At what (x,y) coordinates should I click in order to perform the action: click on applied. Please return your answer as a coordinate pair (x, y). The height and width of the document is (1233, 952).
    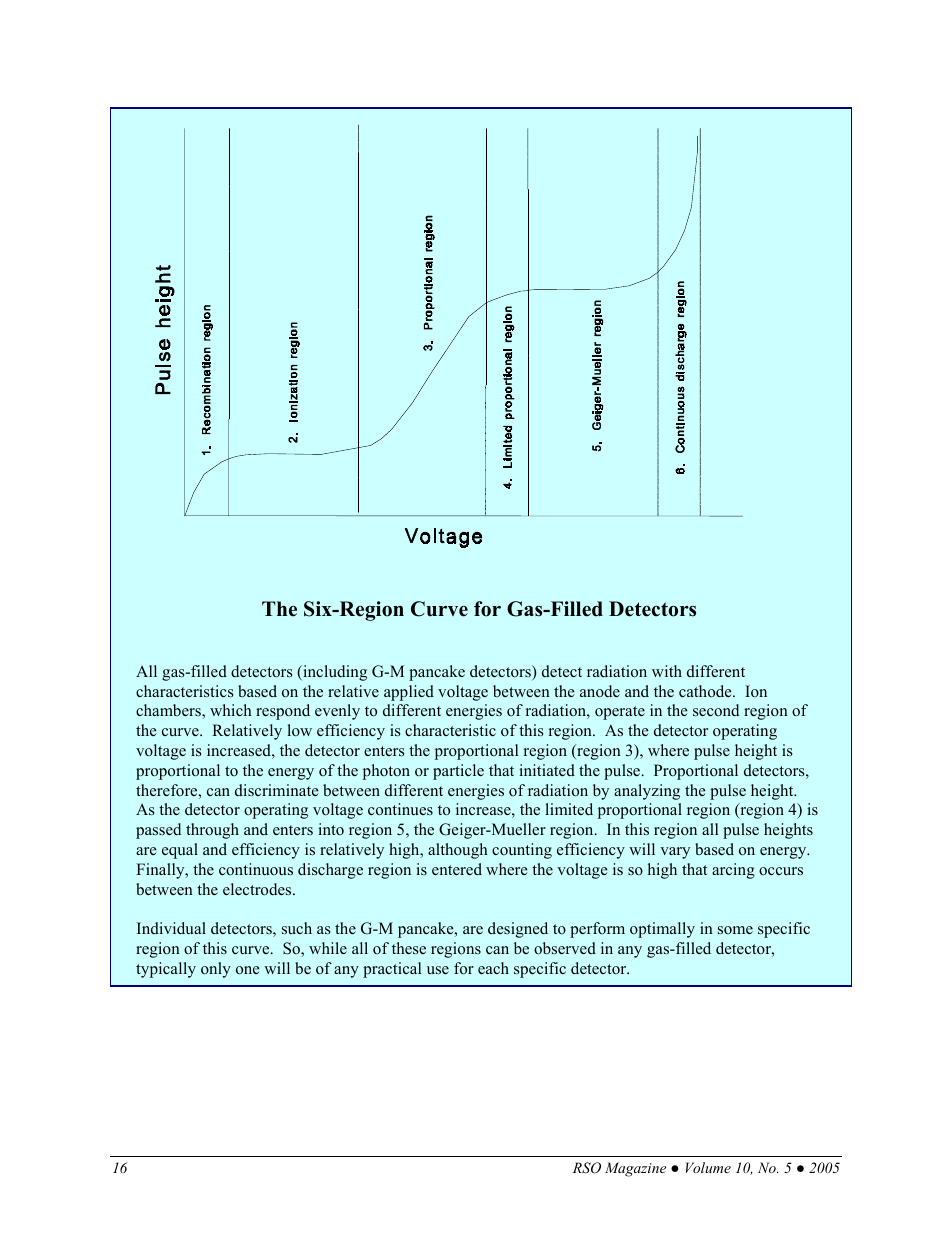
    Looking at the image, I should click on (409, 693).
